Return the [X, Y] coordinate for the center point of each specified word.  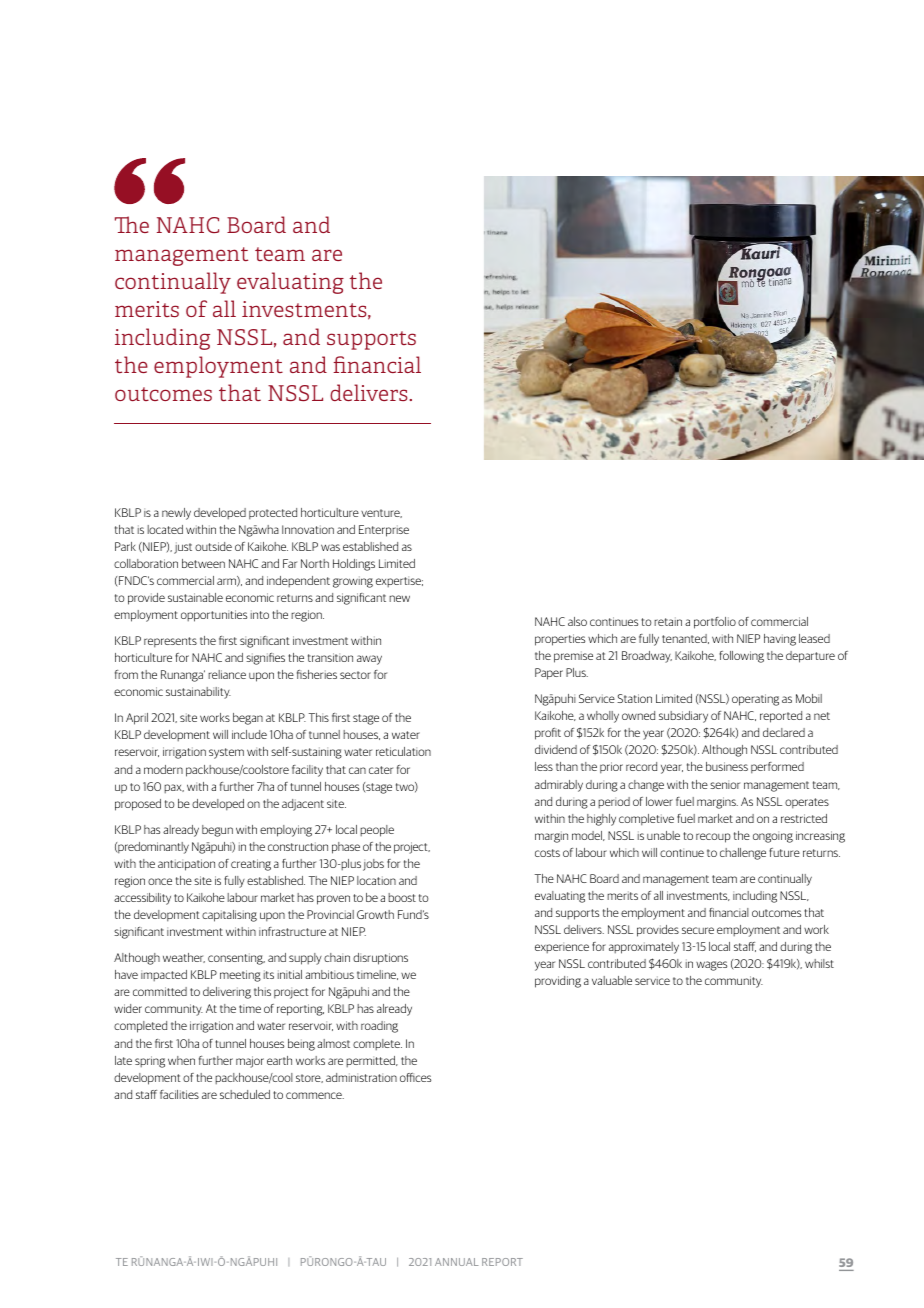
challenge [743, 854]
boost [402, 897]
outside [213, 546]
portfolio [715, 623]
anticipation [186, 865]
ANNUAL [457, 1262]
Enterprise [384, 531]
